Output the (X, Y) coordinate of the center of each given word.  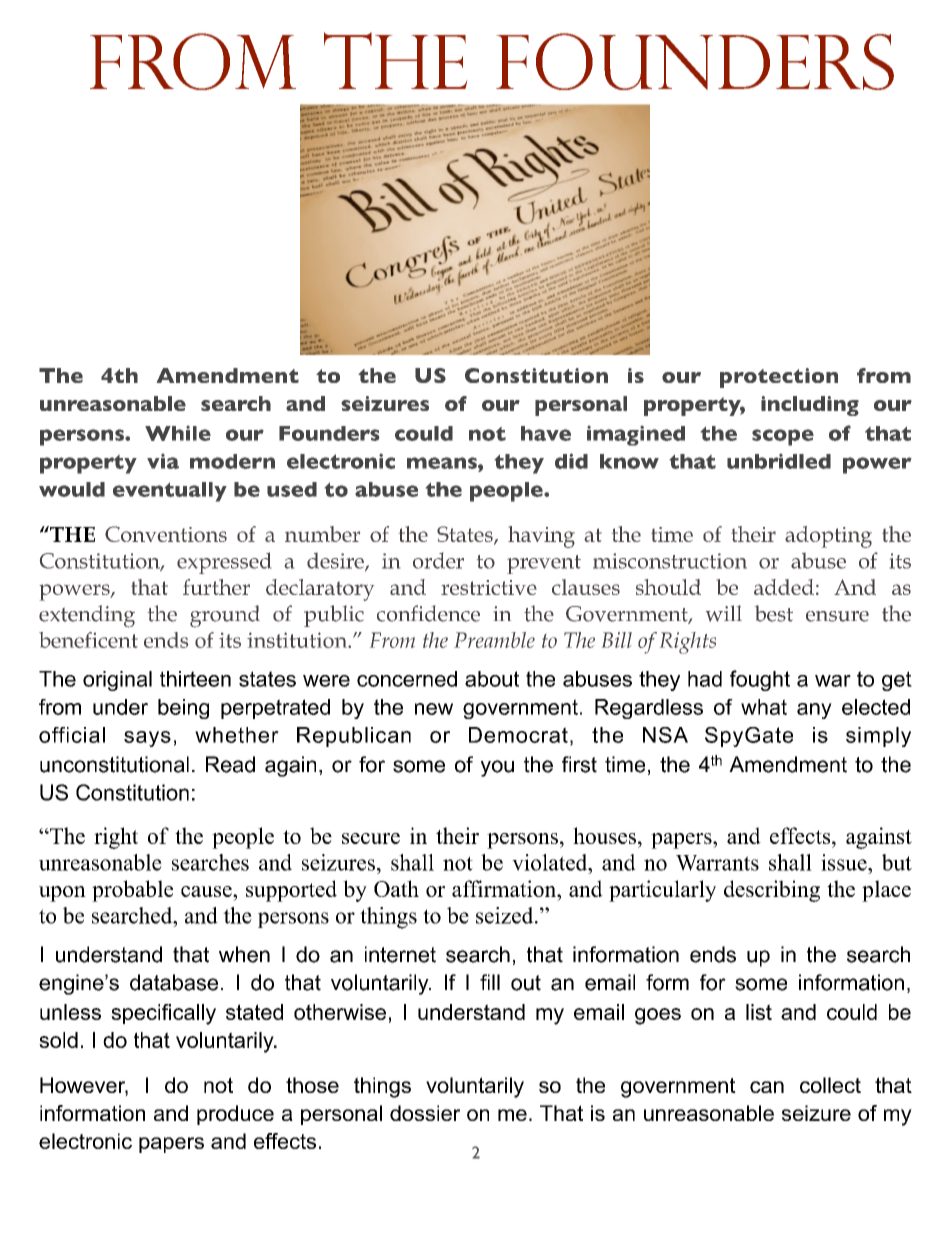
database (174, 982)
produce (235, 1115)
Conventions (166, 534)
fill (490, 982)
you (497, 768)
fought (760, 680)
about (492, 679)
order (438, 560)
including (810, 406)
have (546, 433)
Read (230, 764)
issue (845, 862)
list (759, 1012)
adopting (828, 537)
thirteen (195, 679)
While (178, 433)
